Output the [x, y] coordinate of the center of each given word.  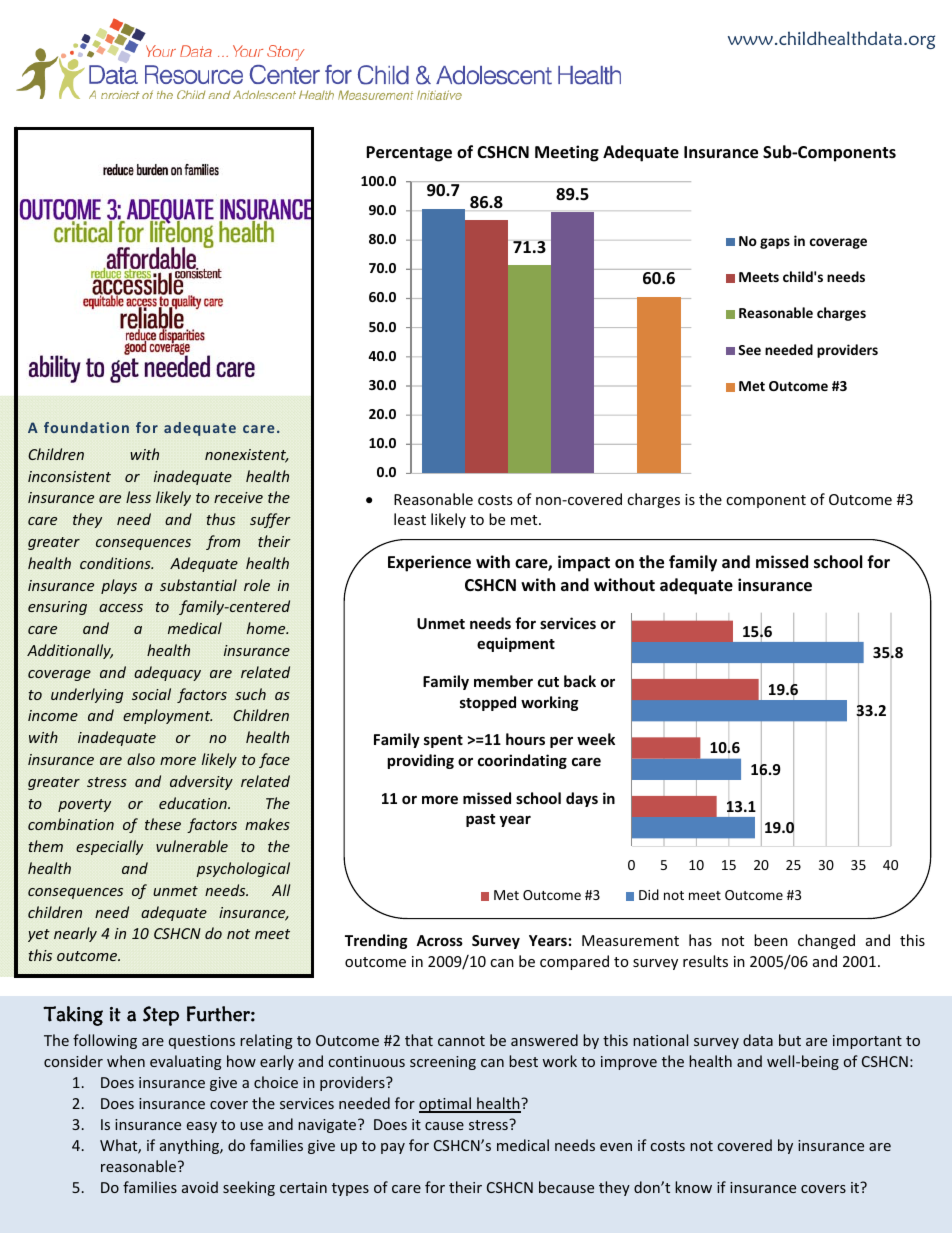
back [580, 681]
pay [393, 1148]
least [410, 519]
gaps [775, 243]
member [503, 681]
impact [584, 563]
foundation [86, 427]
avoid [200, 1187]
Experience [429, 563]
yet [39, 935]
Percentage [409, 154]
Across [439, 940]
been [771, 940]
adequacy [167, 673]
